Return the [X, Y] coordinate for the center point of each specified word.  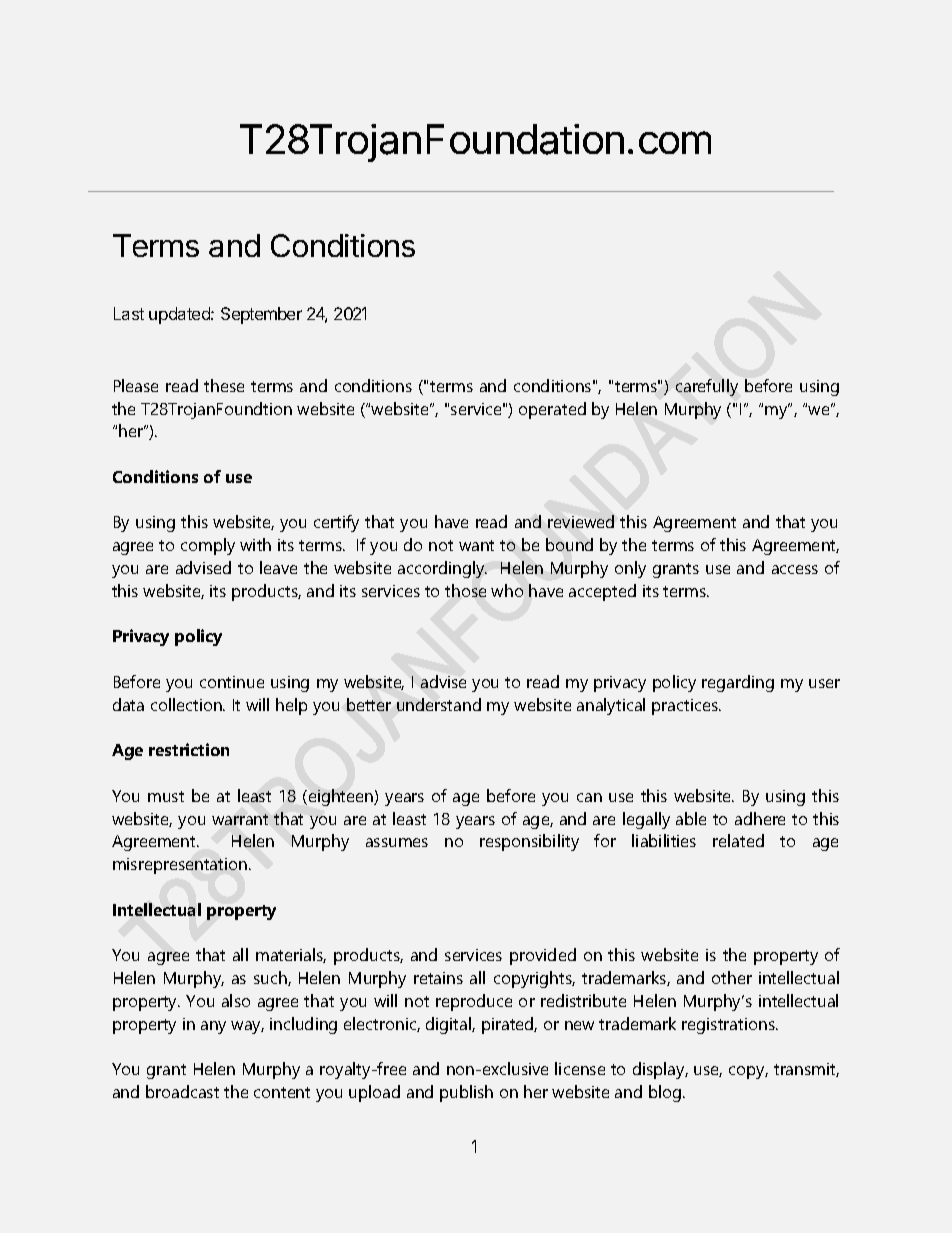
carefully [707, 387]
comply [208, 546]
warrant [240, 819]
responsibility [529, 842]
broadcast [182, 1091]
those [465, 590]
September [261, 315]
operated [552, 410]
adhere [760, 818]
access [795, 569]
